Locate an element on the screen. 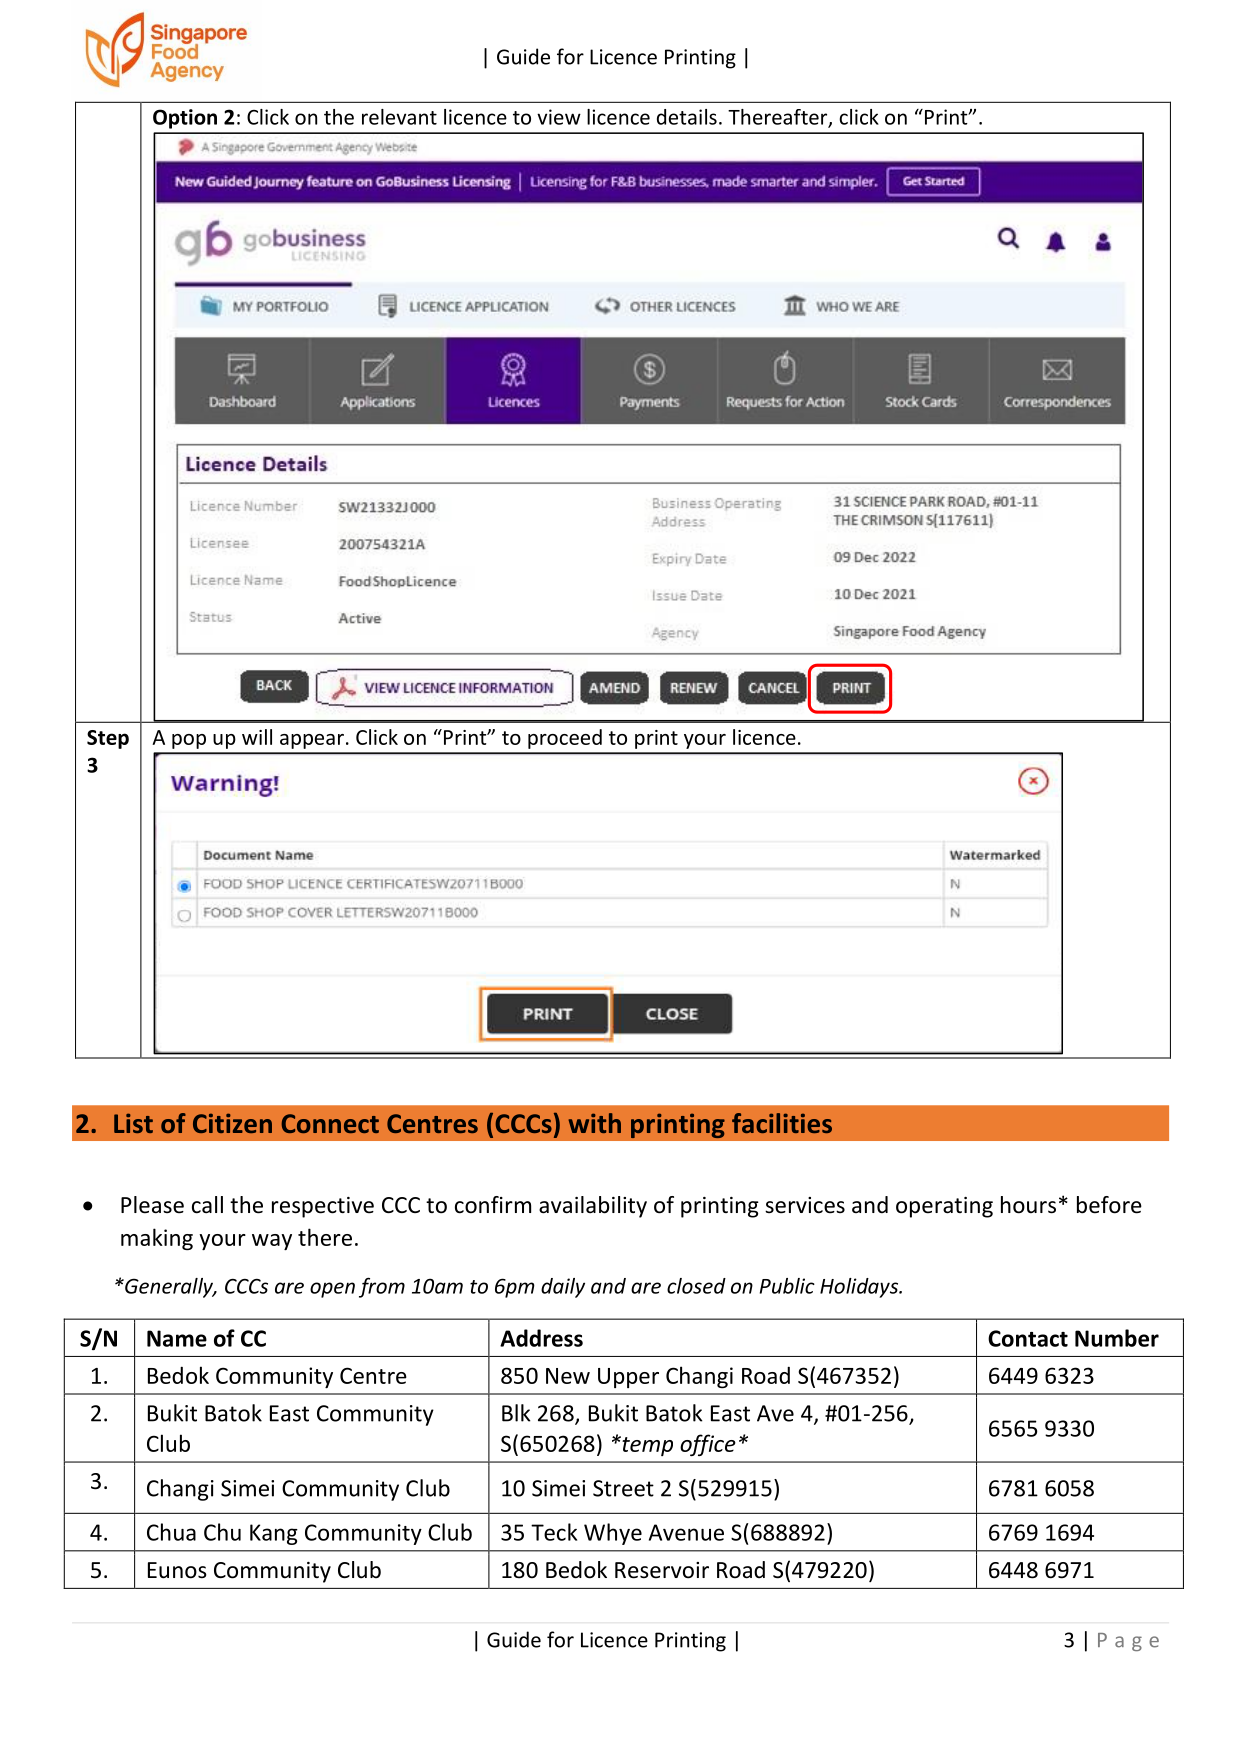  facilities is located at coordinates (782, 1123).
